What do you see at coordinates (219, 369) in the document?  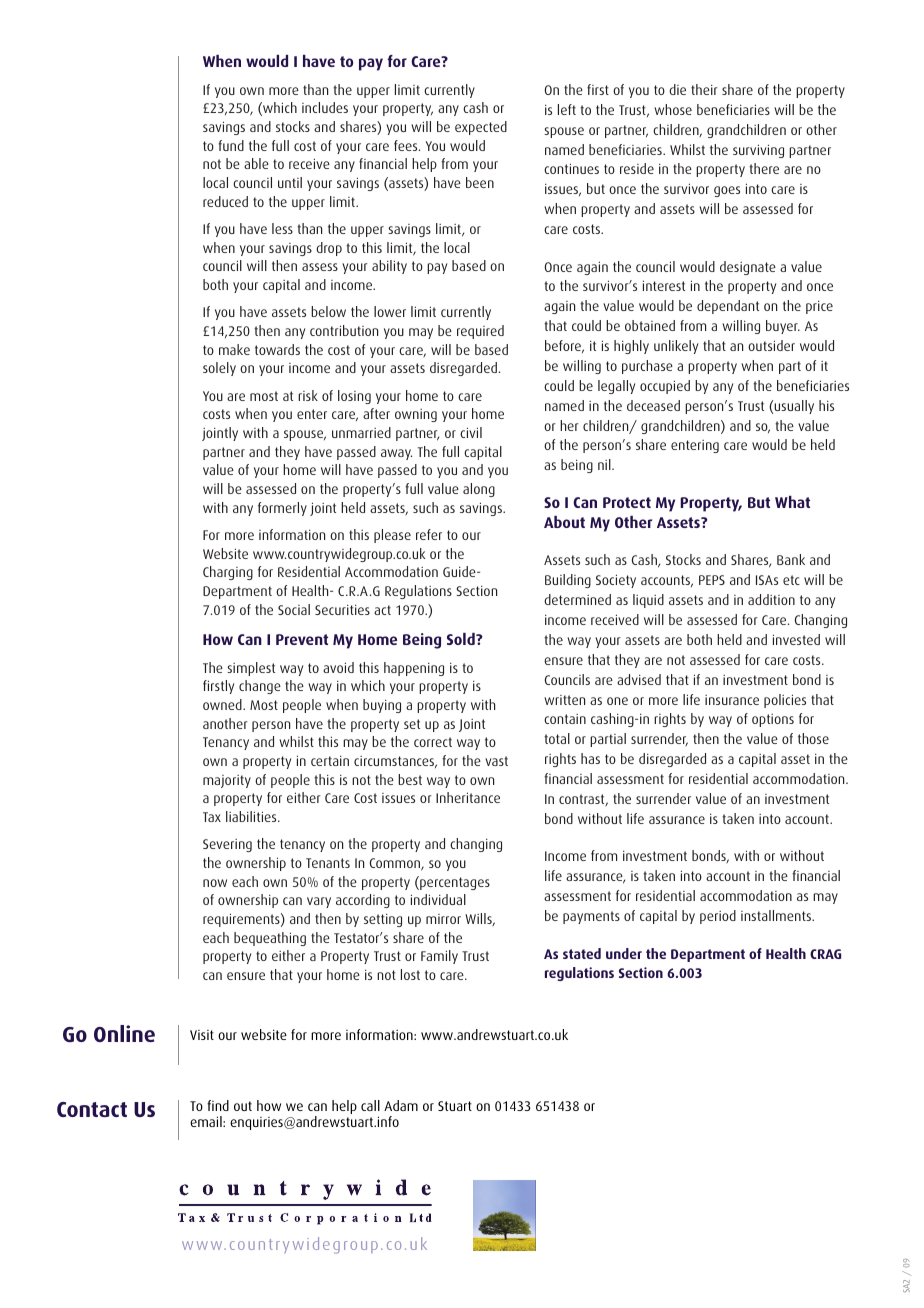 I see `solely` at bounding box center [219, 369].
